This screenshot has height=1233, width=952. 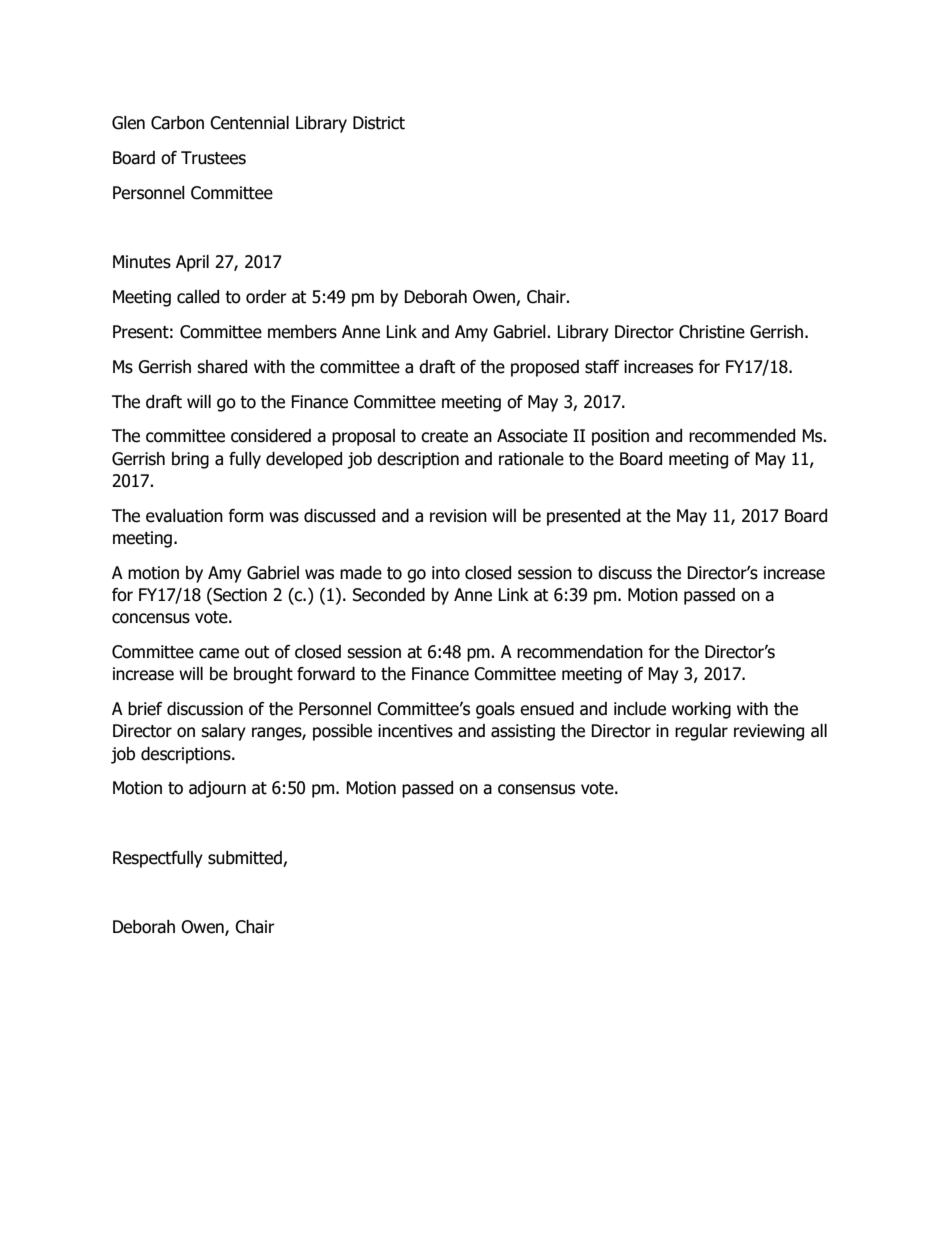 I want to click on consensus, so click(x=536, y=789).
